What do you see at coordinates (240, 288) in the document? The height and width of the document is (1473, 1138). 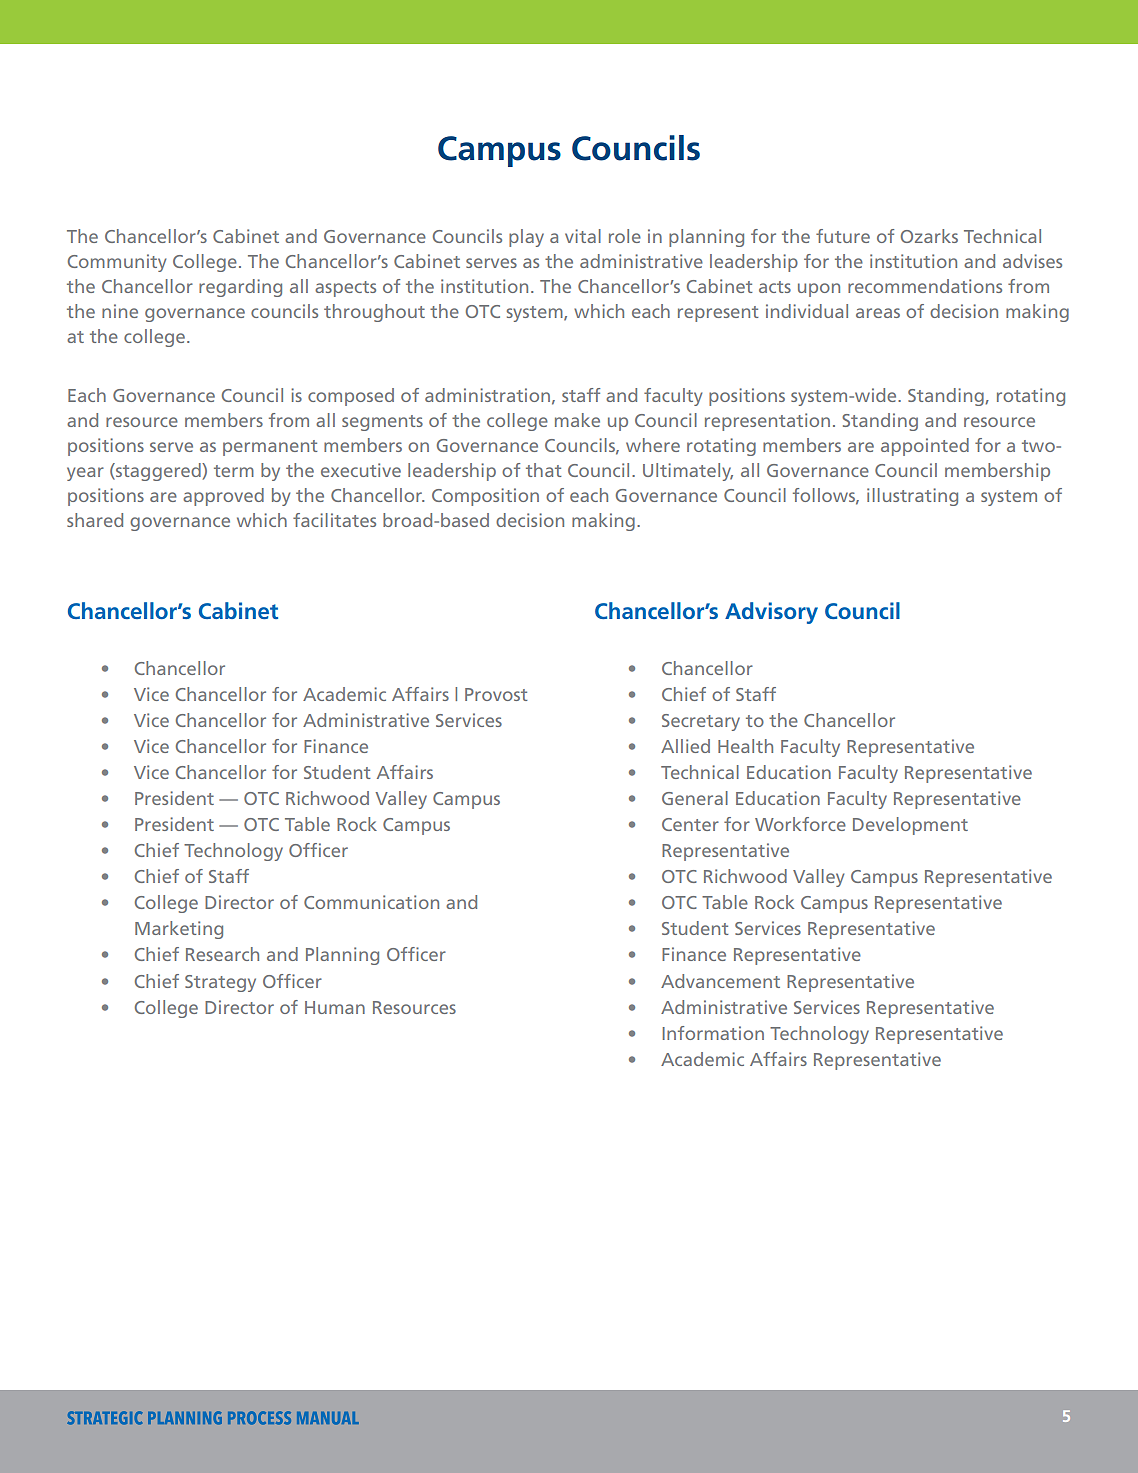 I see `regarding` at bounding box center [240, 288].
